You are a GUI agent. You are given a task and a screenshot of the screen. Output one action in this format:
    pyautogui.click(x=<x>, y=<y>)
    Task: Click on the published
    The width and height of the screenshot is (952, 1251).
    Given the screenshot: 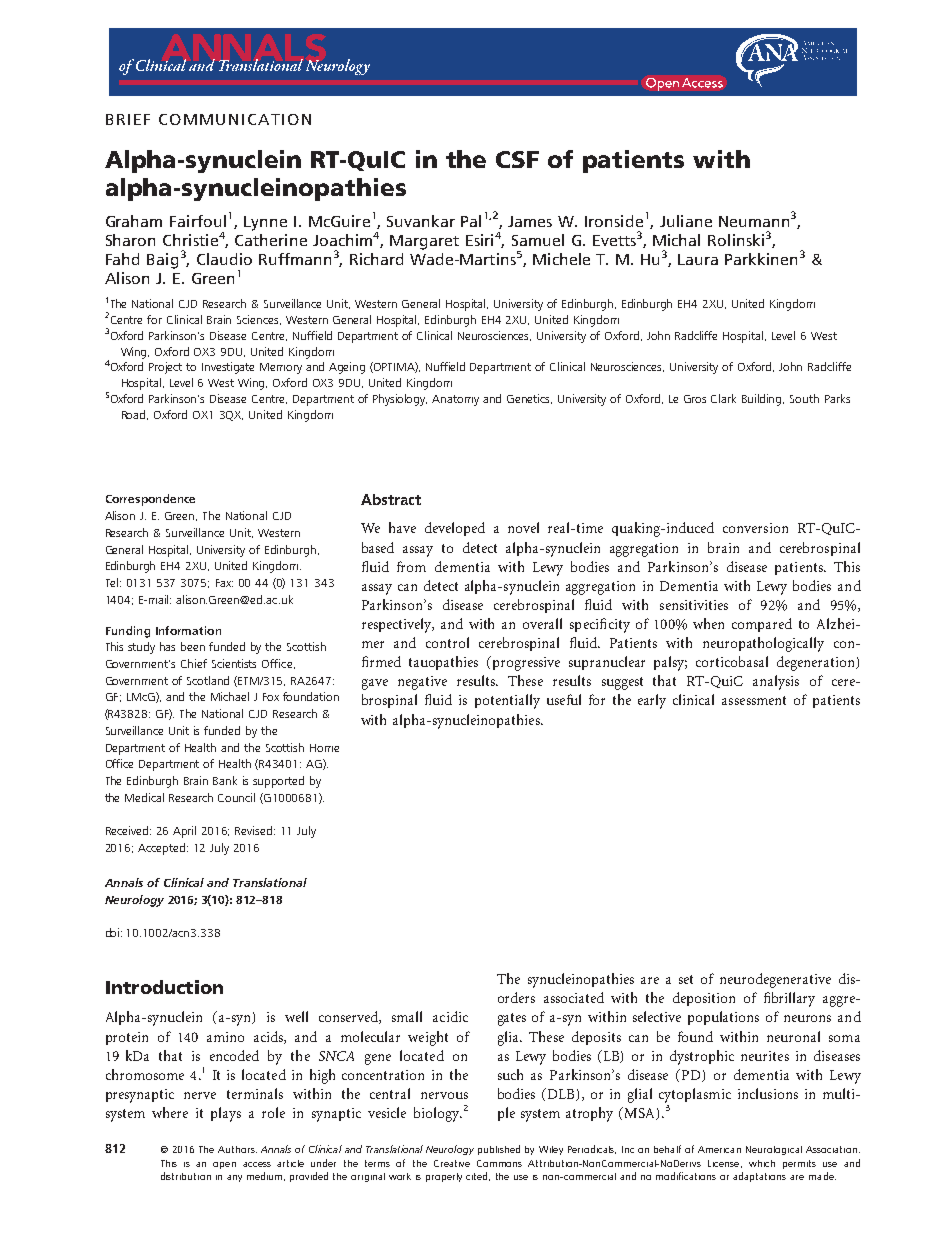 What is the action you would take?
    pyautogui.click(x=499, y=1150)
